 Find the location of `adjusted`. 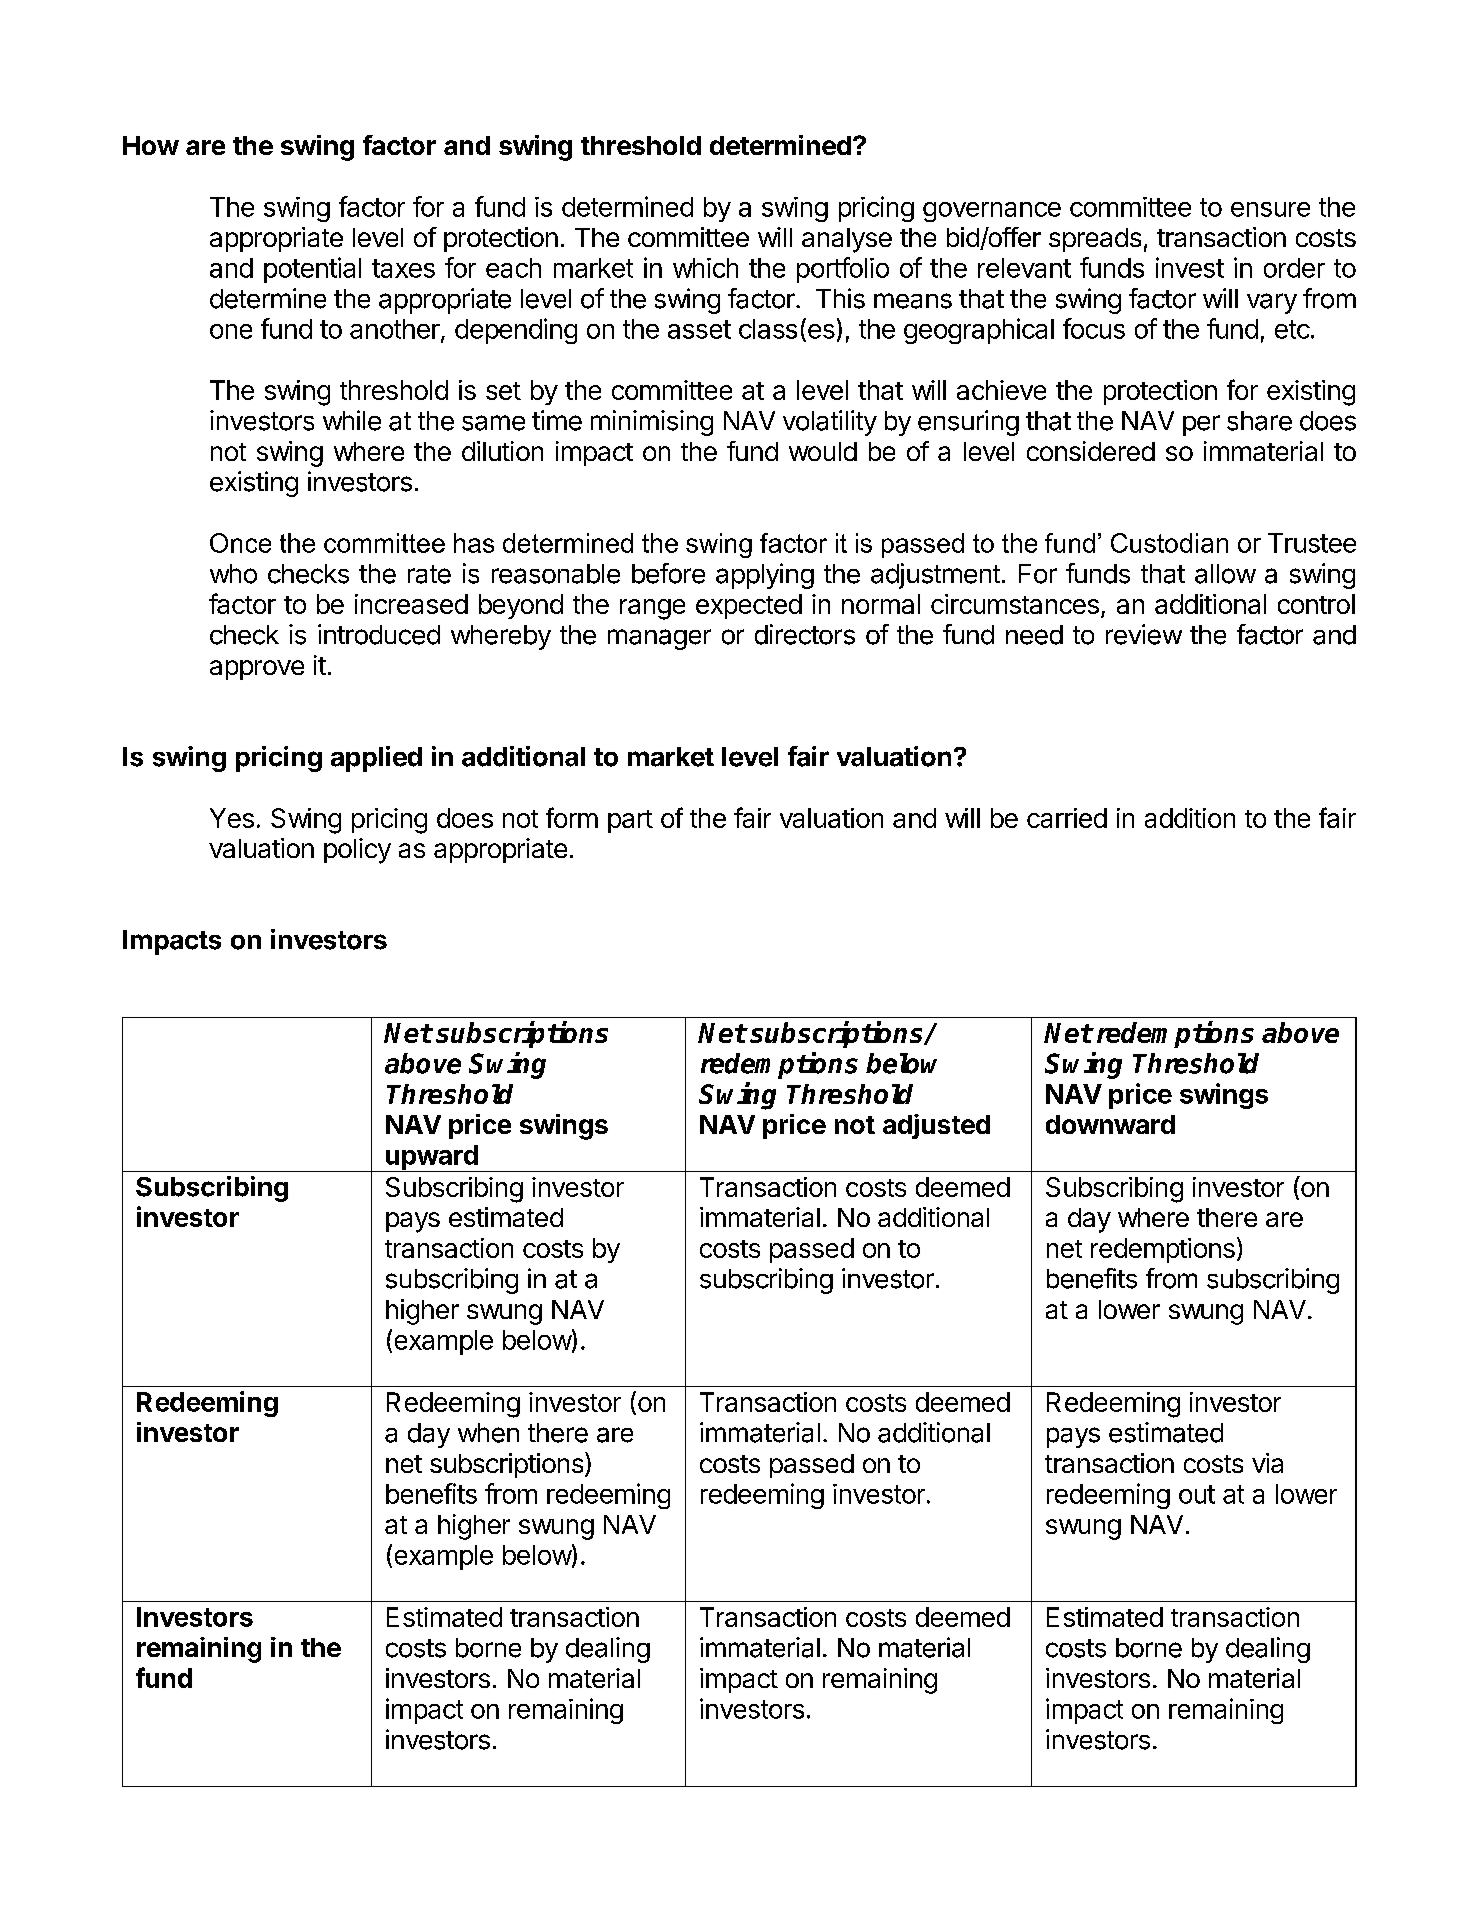

adjusted is located at coordinates (936, 1126).
